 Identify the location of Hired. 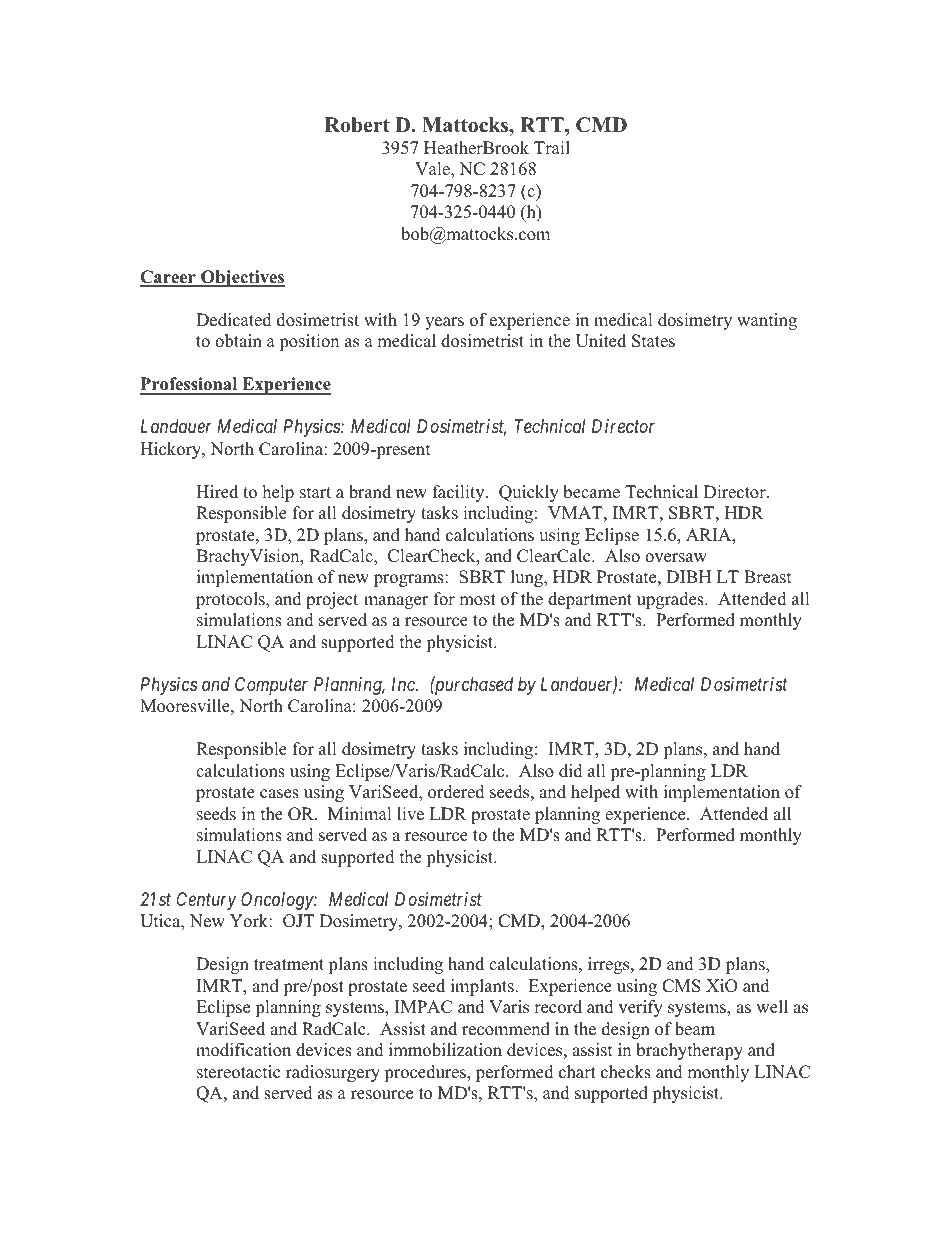
(217, 492).
